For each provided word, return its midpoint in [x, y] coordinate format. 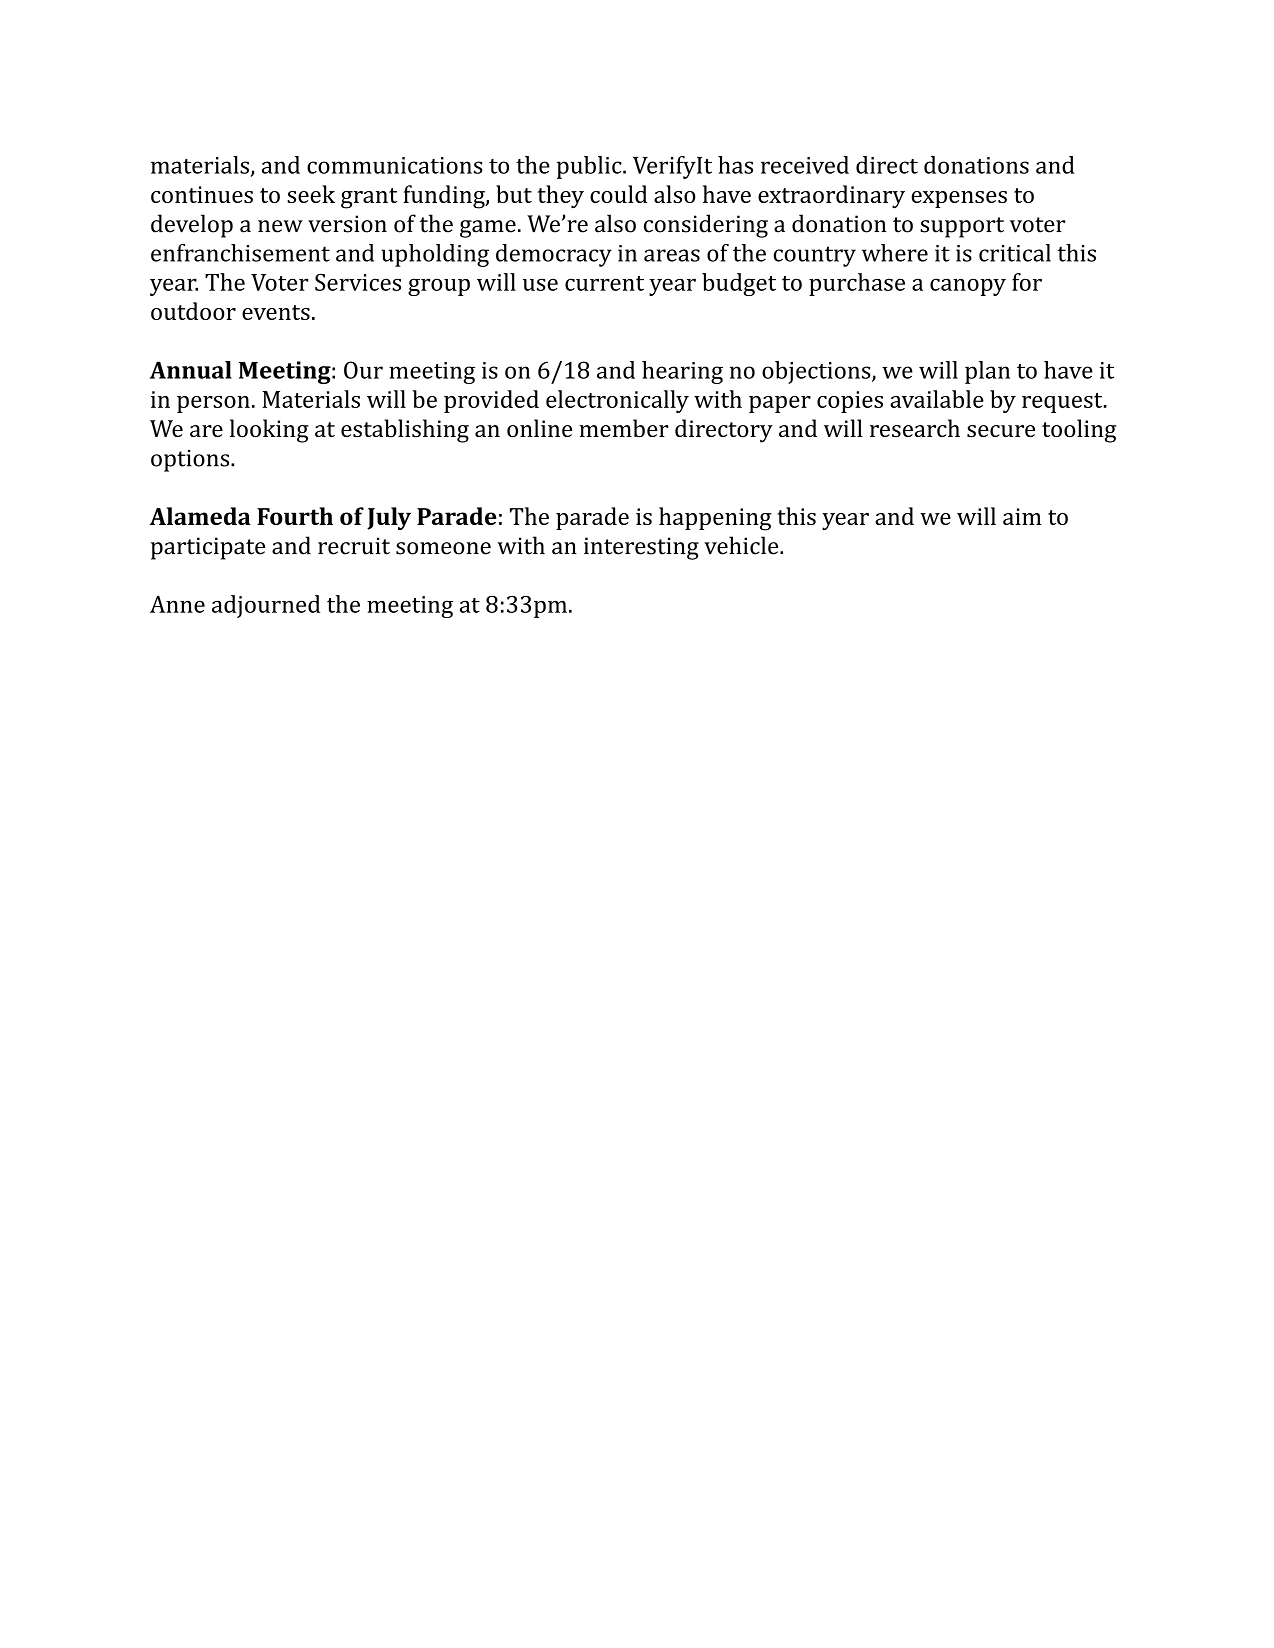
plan [987, 372]
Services [358, 282]
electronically [617, 401]
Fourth [295, 516]
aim [1022, 516]
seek [311, 194]
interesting [641, 548]
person [213, 404]
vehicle [742, 545]
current [604, 283]
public [590, 167]
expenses [959, 199]
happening [715, 519]
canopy [968, 287]
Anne [177, 604]
